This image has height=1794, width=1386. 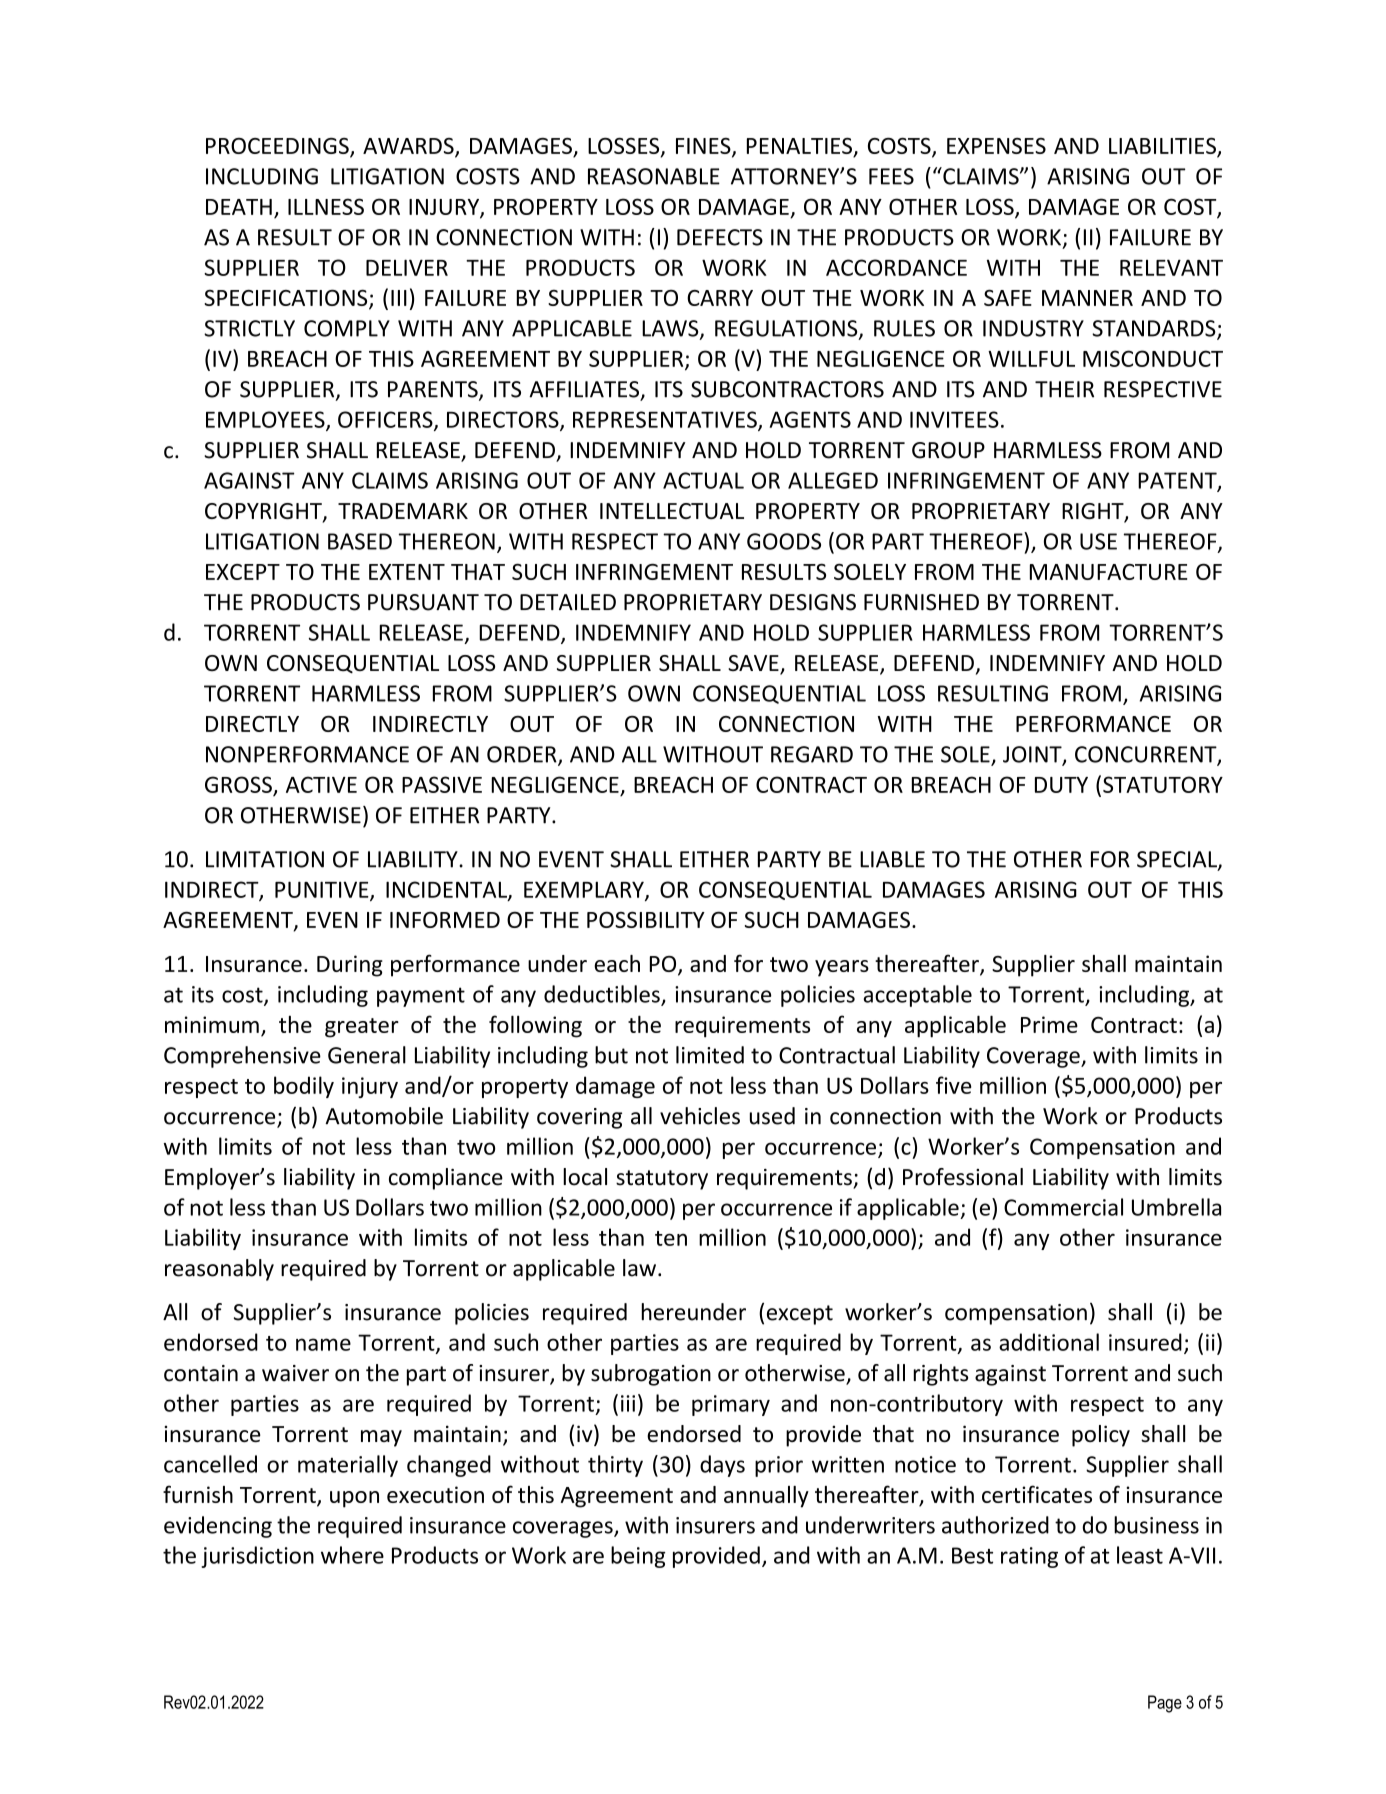 What do you see at coordinates (1165, 1704) in the image?
I see `Page` at bounding box center [1165, 1704].
